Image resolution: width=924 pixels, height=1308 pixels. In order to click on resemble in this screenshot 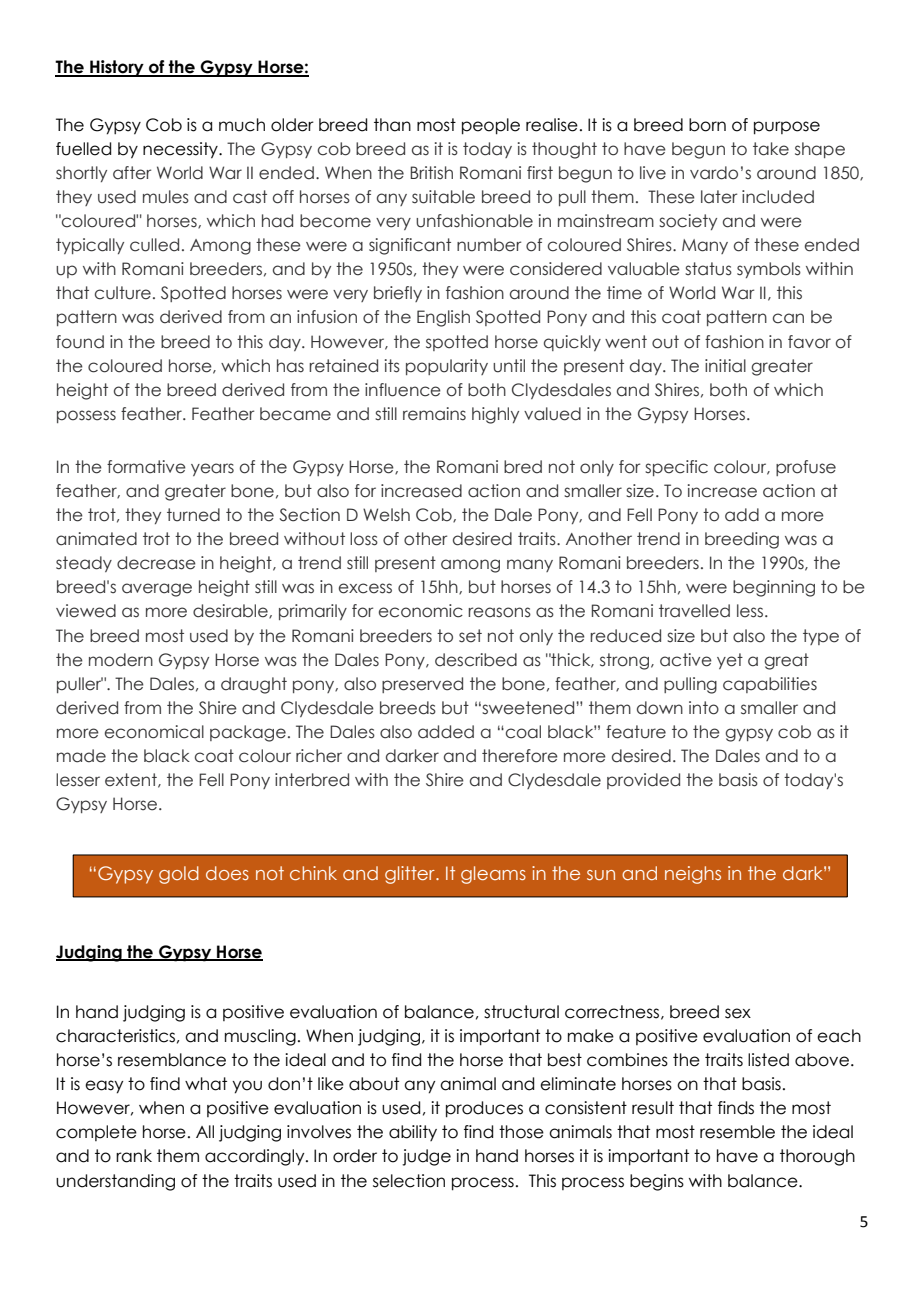, I will do `click(737, 1132)`.
